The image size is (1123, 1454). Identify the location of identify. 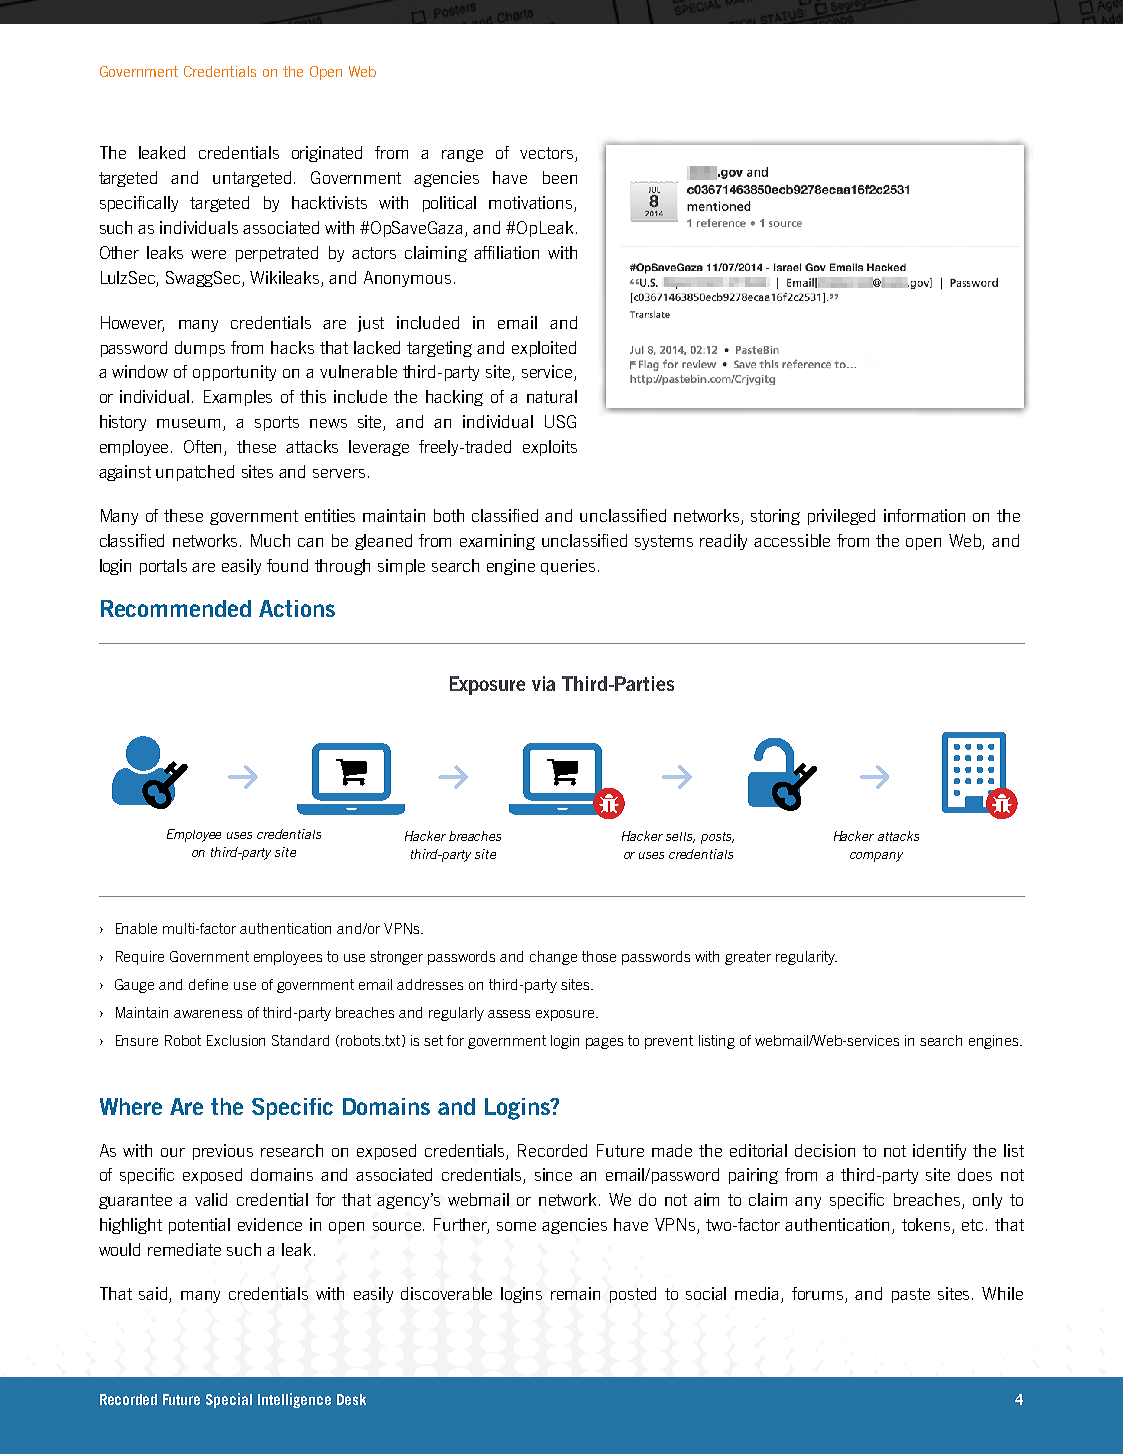
(939, 1152).
